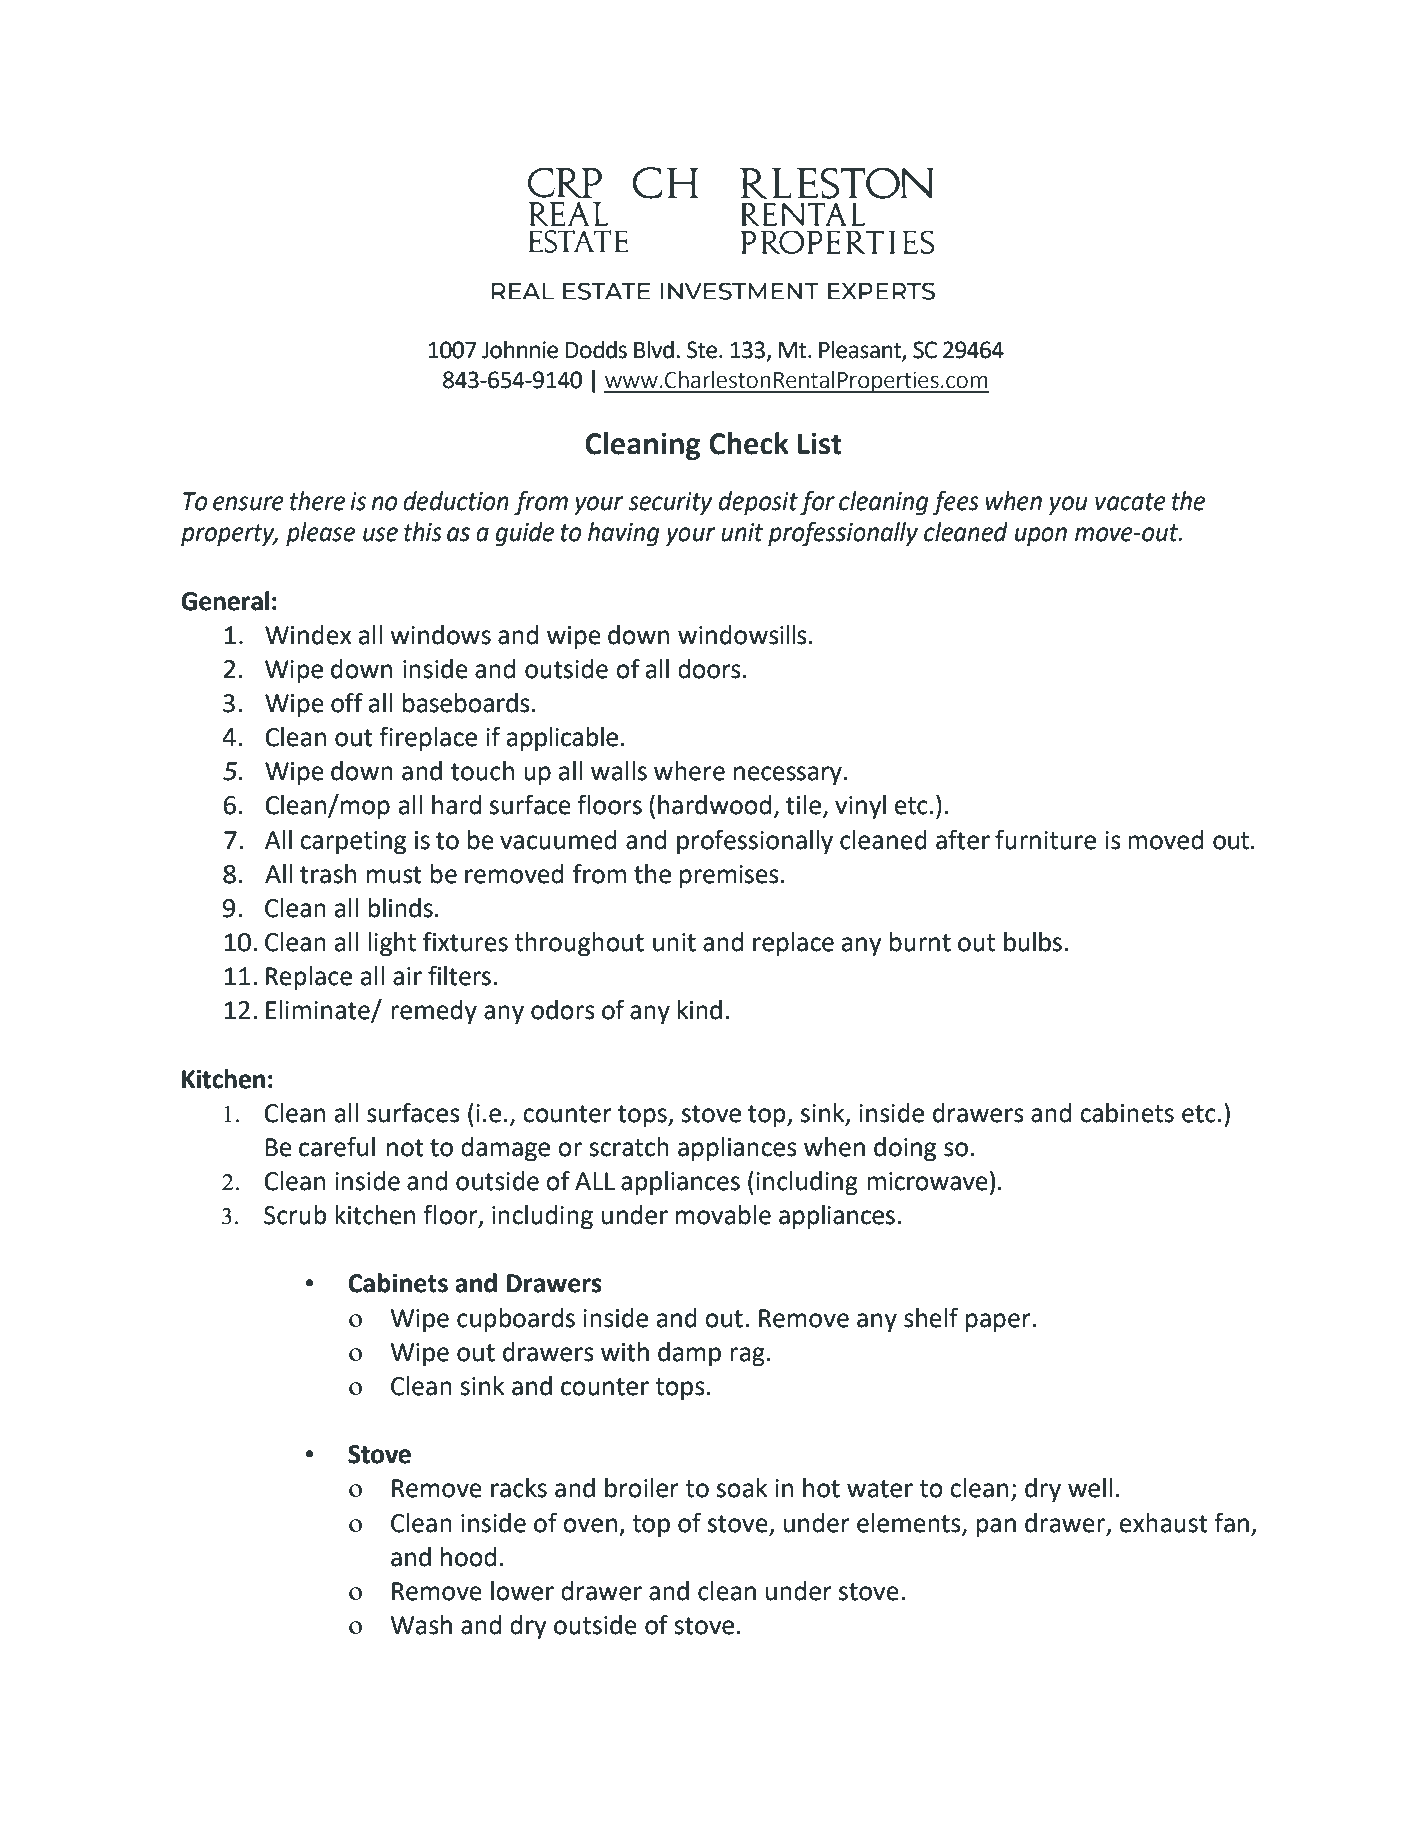 This screenshot has width=1427, height=1846. I want to click on carpeting, so click(353, 843).
